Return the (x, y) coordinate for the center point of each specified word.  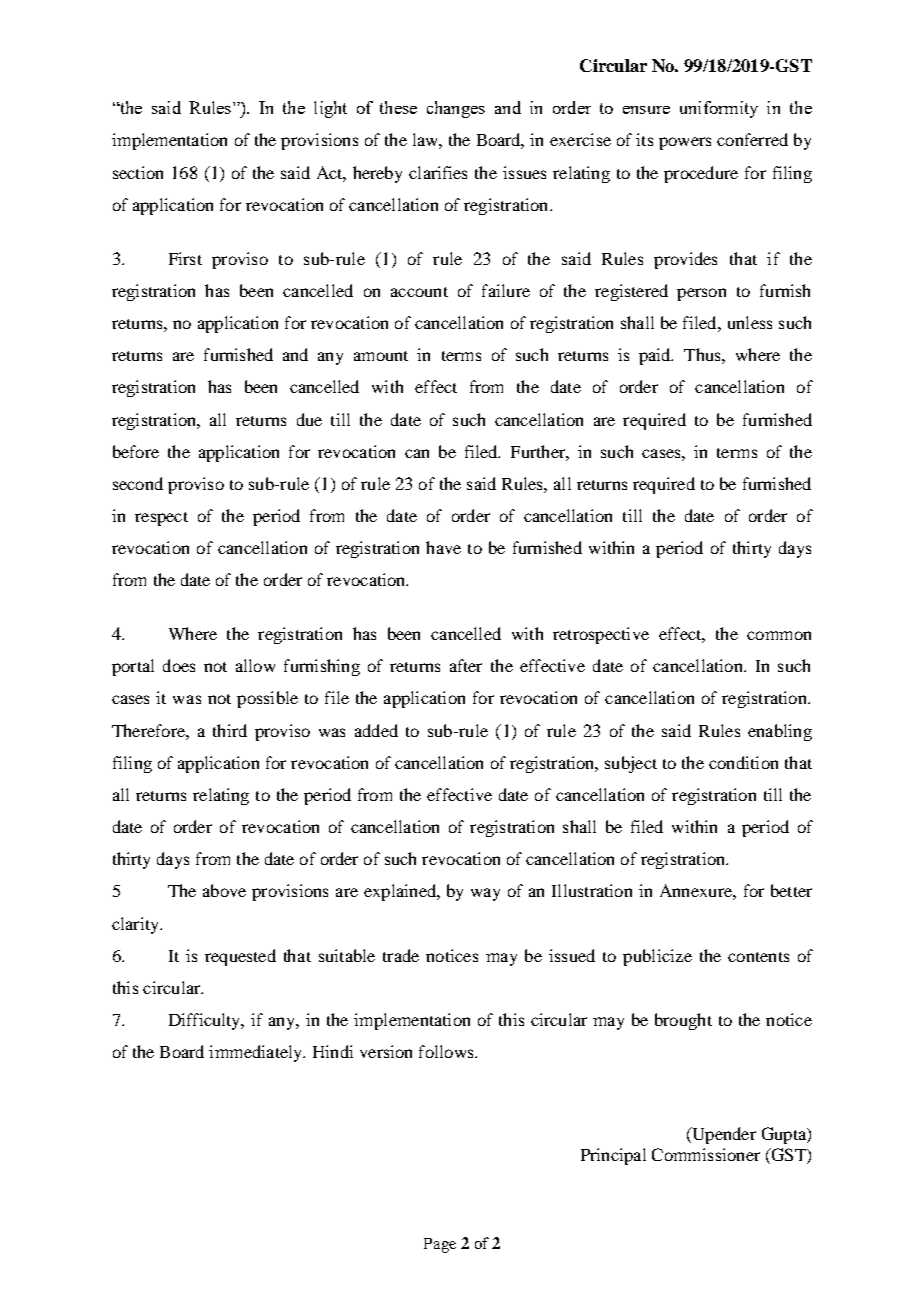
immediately (257, 1053)
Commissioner (706, 1154)
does (179, 665)
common (779, 635)
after (466, 665)
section (138, 172)
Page (440, 1245)
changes (456, 109)
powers (685, 143)
